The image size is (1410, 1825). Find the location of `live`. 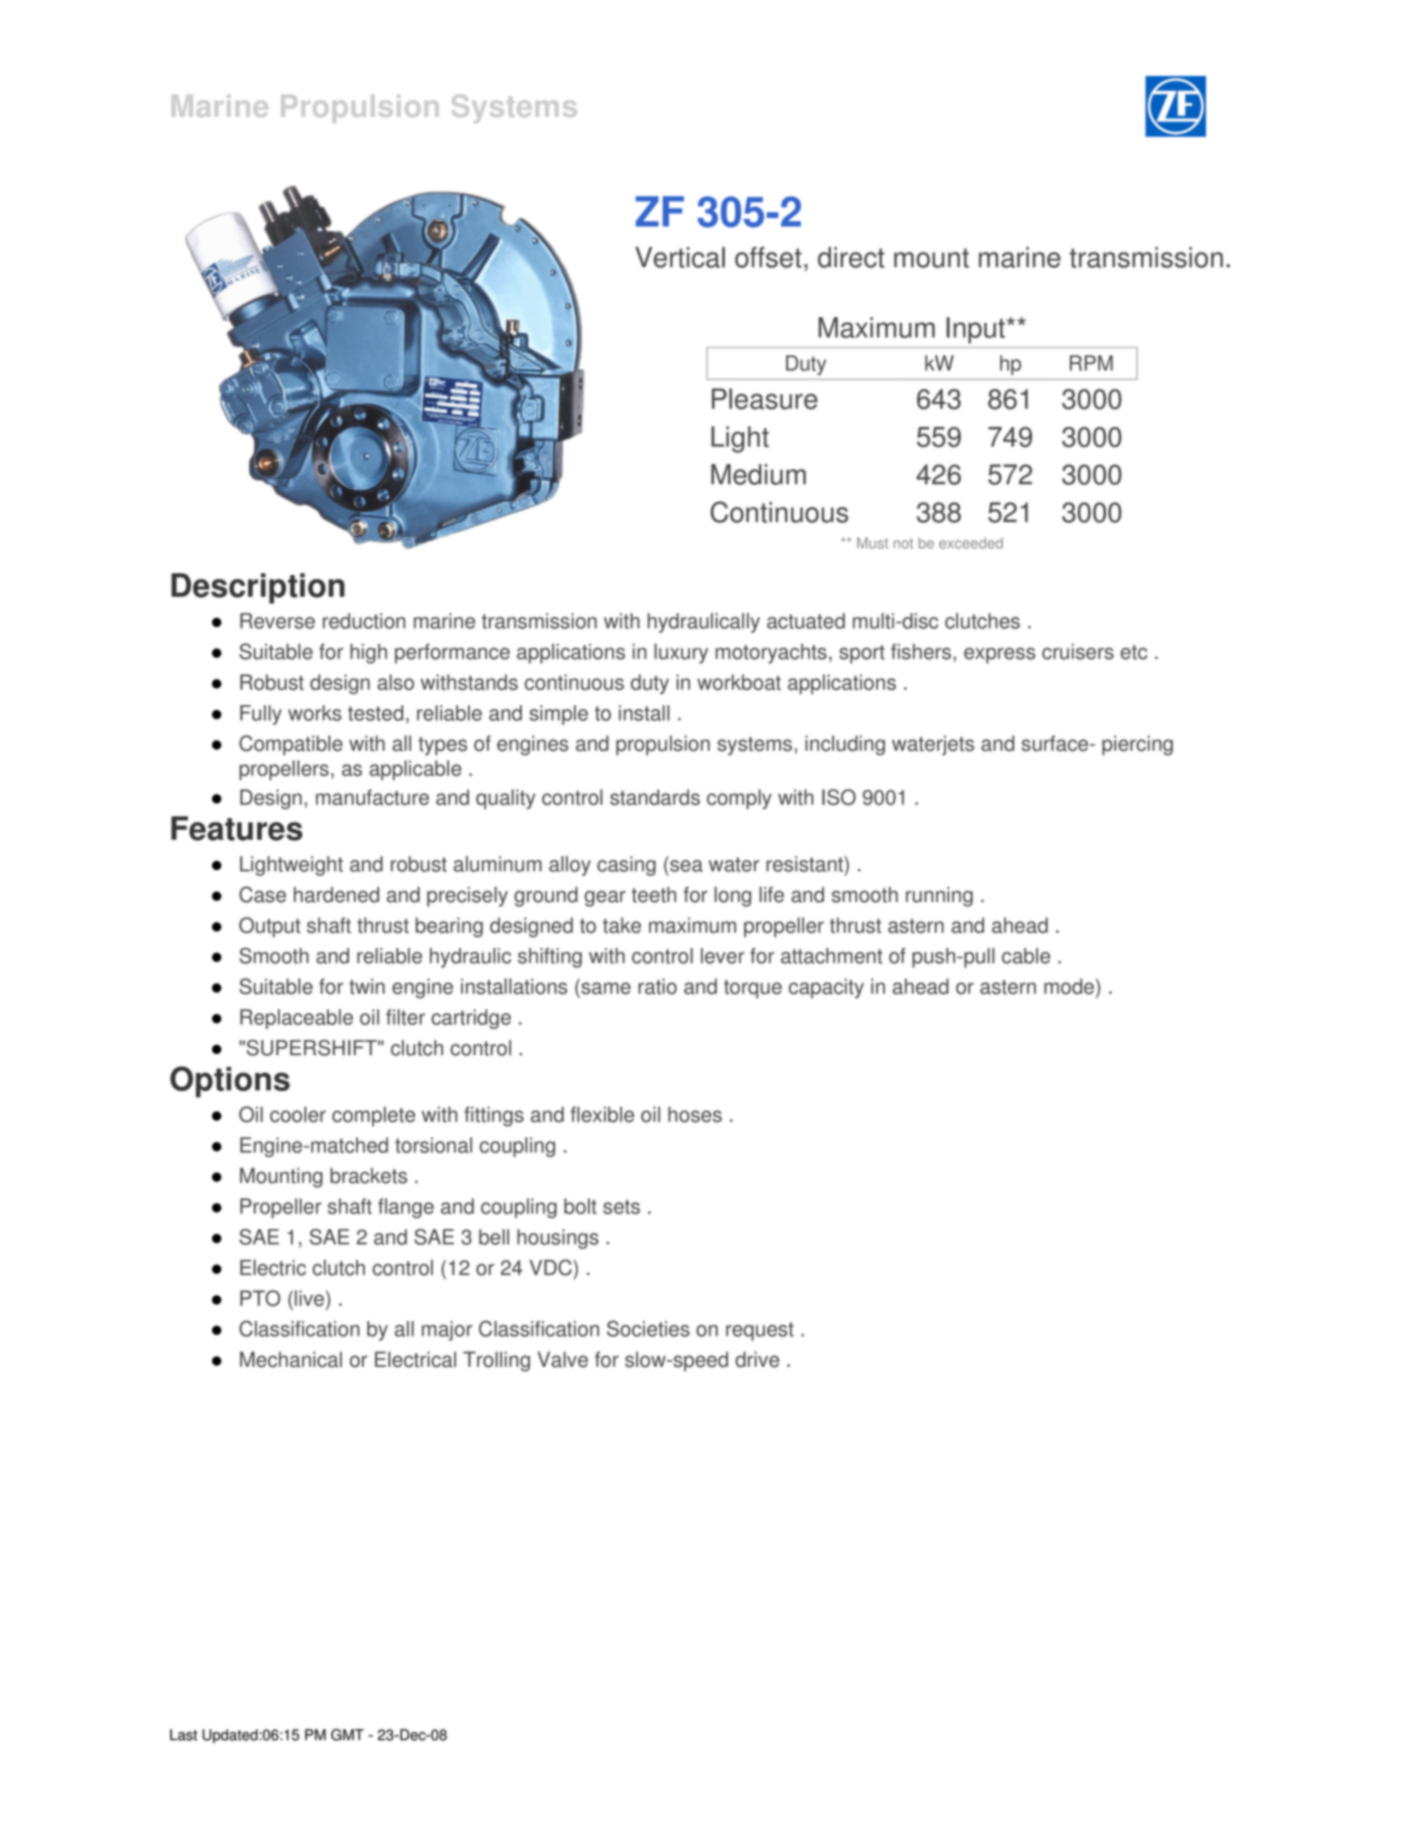

live is located at coordinates (309, 1298).
